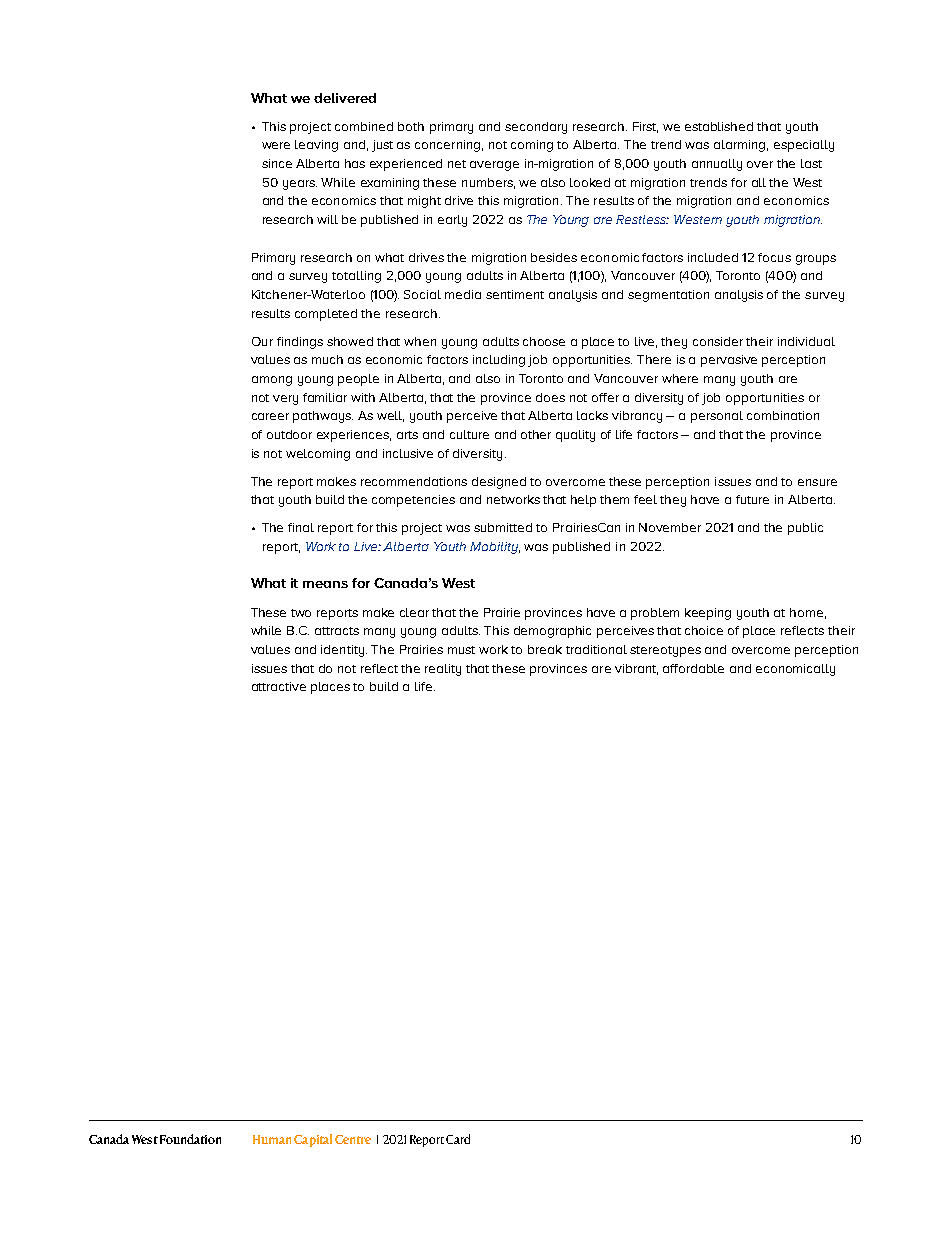  I want to click on average, so click(494, 166).
